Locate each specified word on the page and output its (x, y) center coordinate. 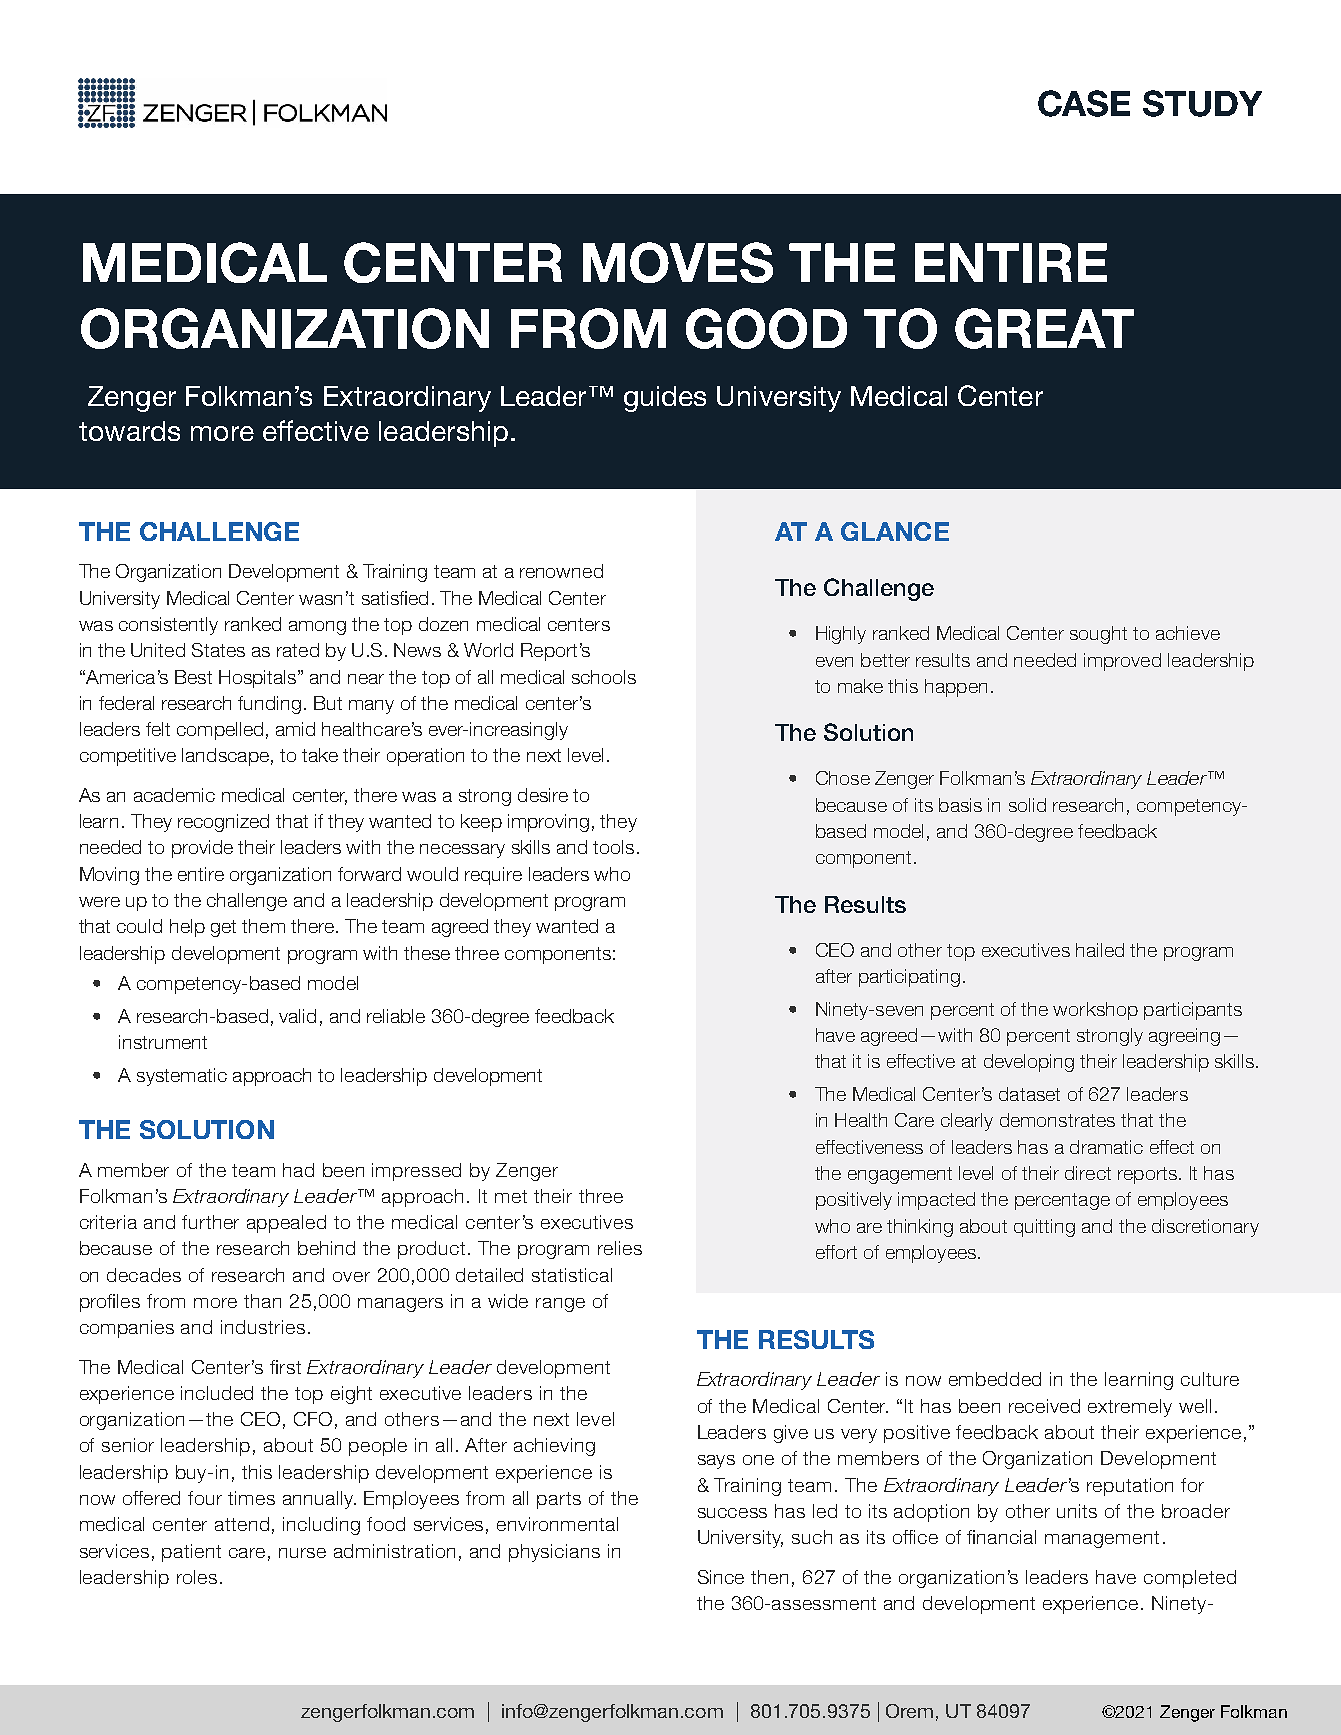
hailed (1100, 950)
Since (721, 1577)
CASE (1084, 103)
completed (1190, 1579)
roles (197, 1577)
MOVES (678, 262)
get (223, 928)
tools (613, 847)
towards (129, 431)
